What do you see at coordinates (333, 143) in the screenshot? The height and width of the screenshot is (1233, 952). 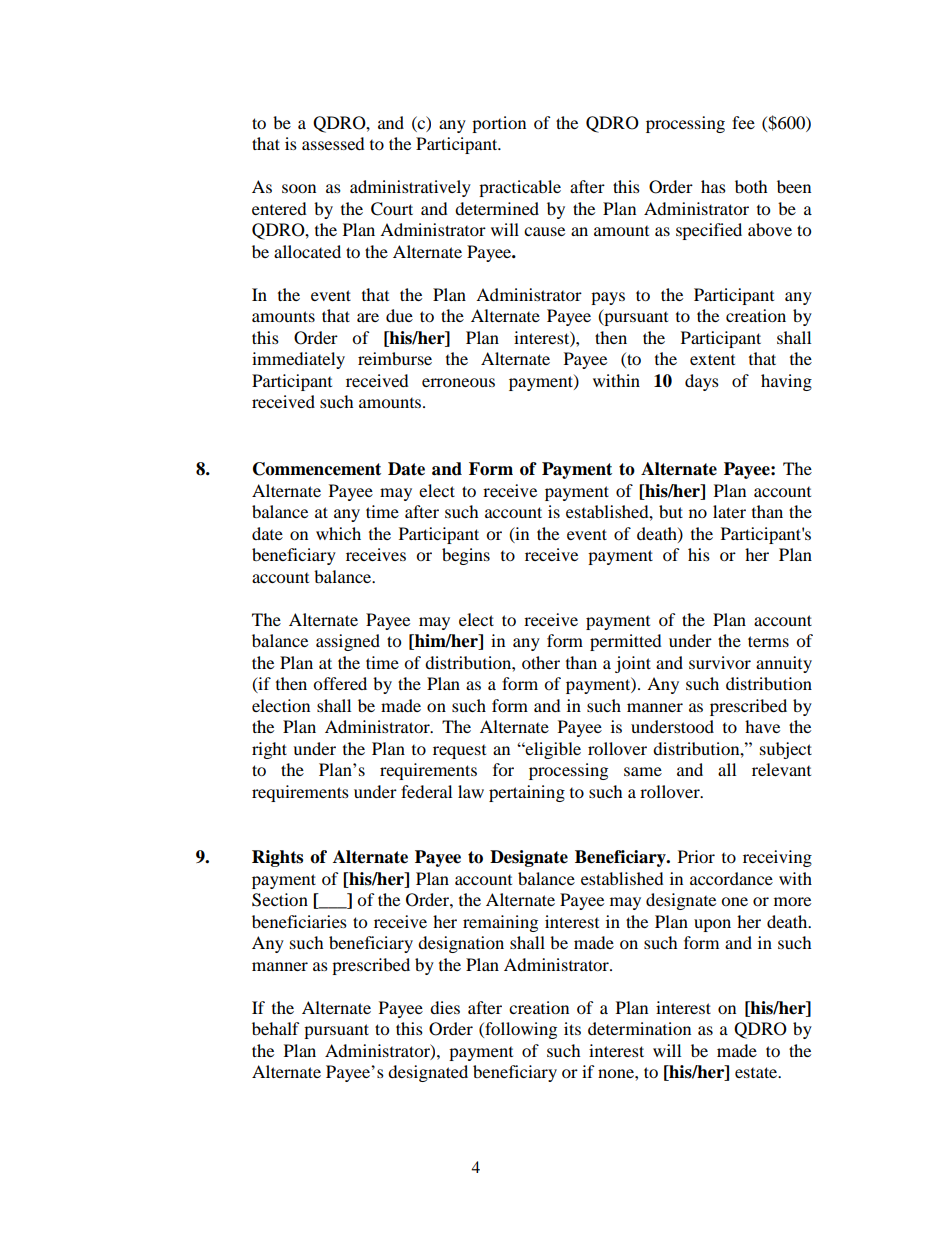 I see `assessed` at bounding box center [333, 143].
